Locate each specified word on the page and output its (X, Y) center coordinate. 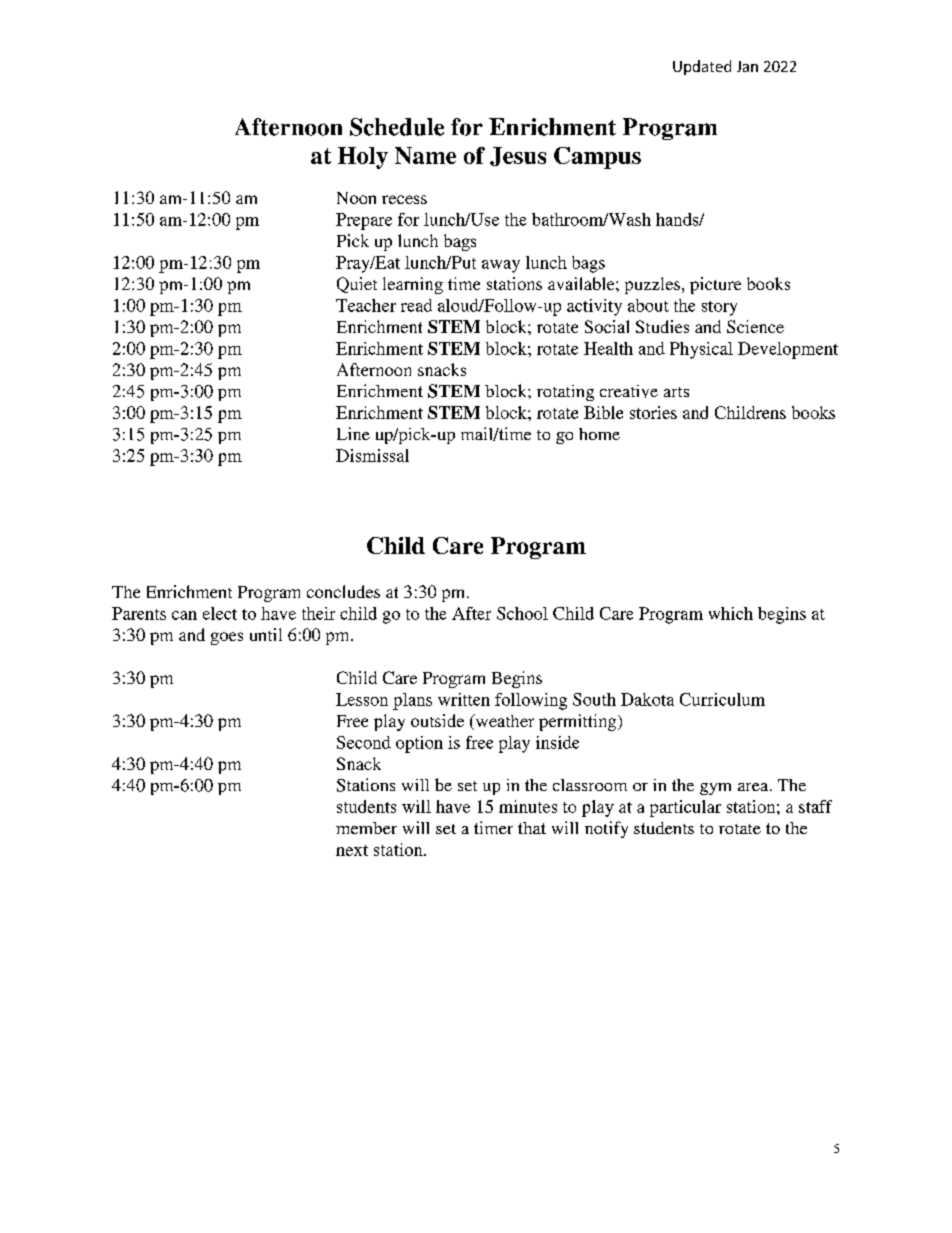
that (532, 828)
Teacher (366, 305)
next (352, 850)
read (416, 305)
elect (220, 613)
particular (685, 808)
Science (755, 326)
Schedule (397, 127)
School (522, 613)
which (731, 613)
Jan (747, 66)
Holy (363, 158)
